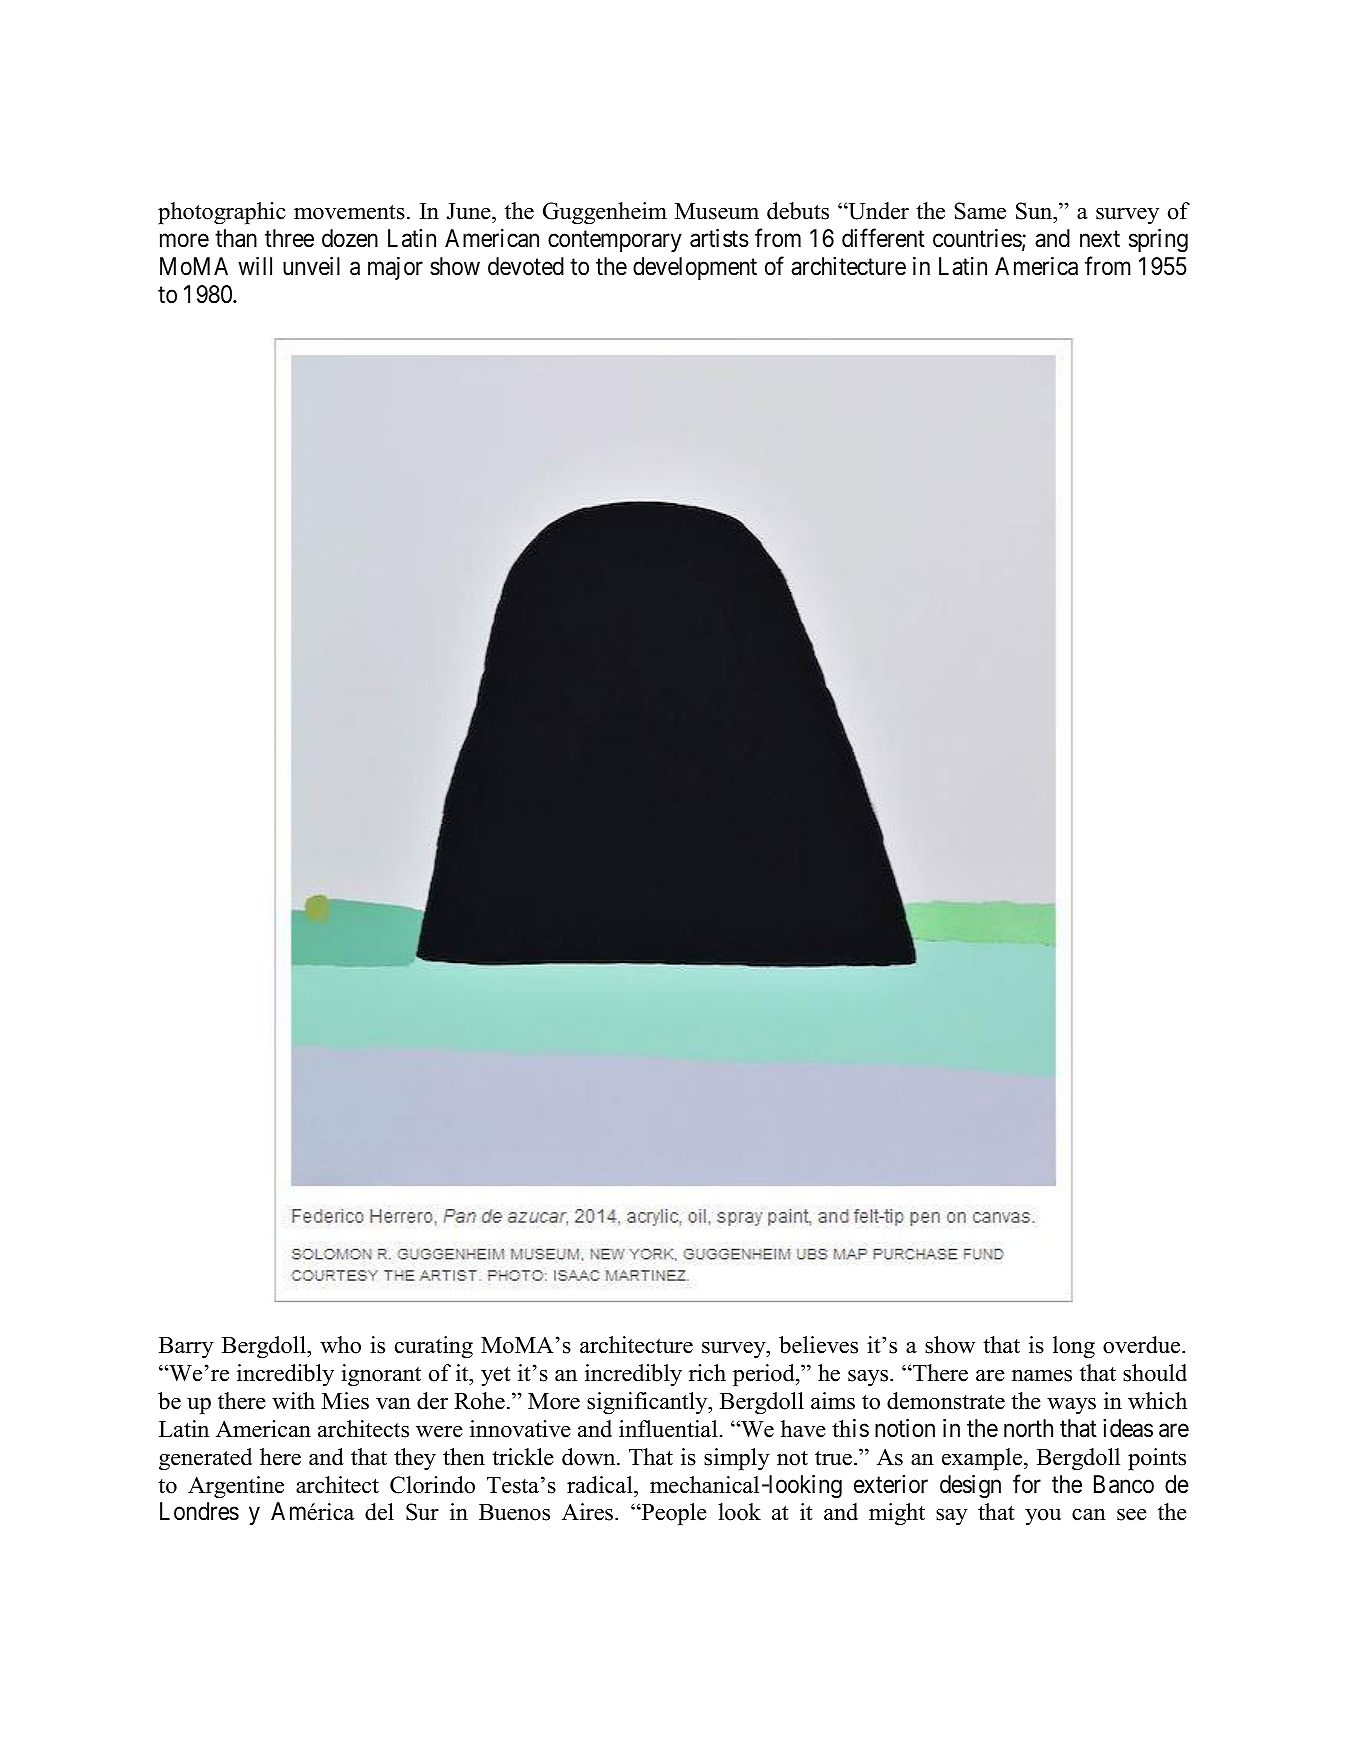  What do you see at coordinates (311, 266) in the screenshot?
I see `unveil` at bounding box center [311, 266].
